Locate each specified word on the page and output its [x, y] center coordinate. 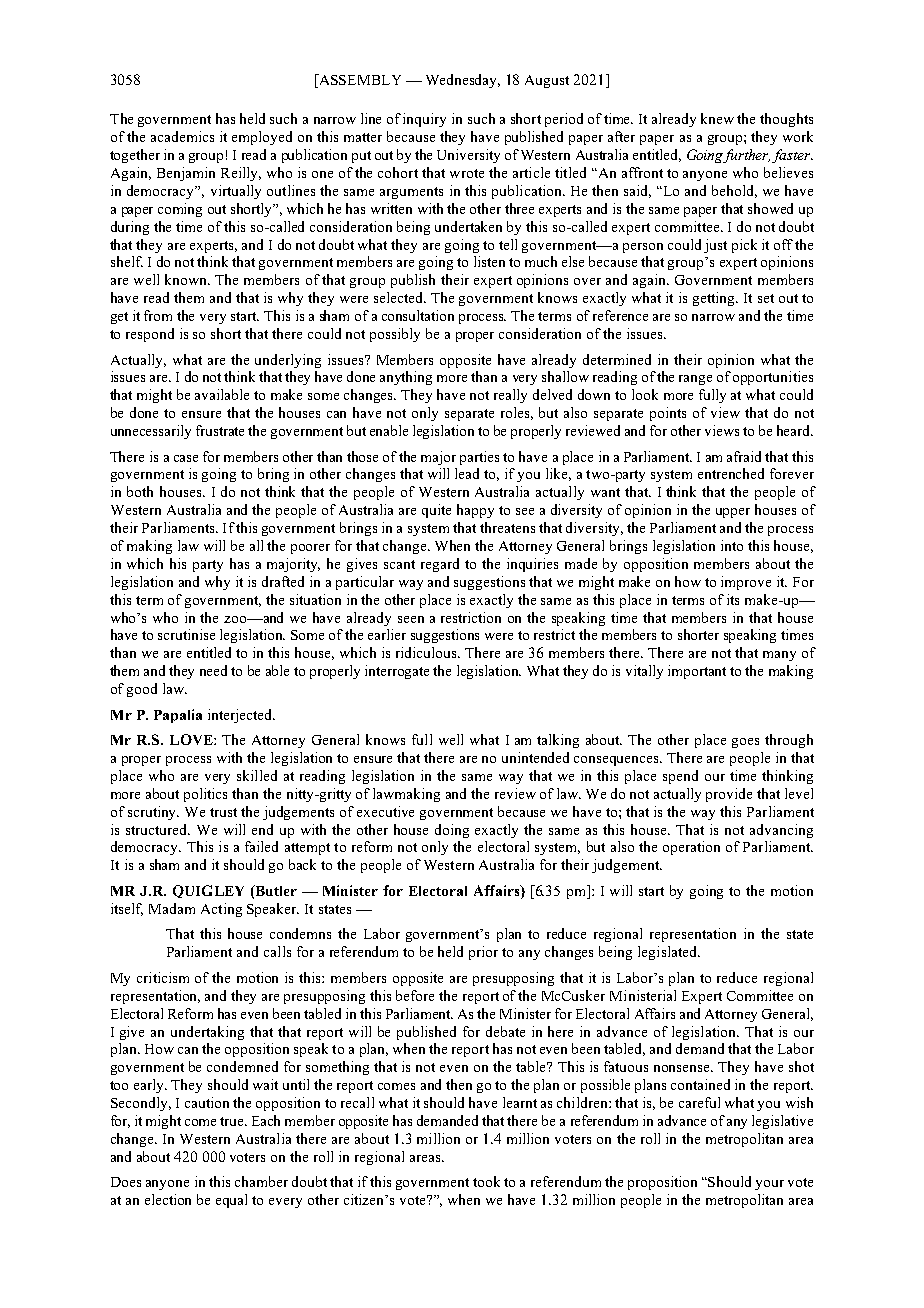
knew [717, 118]
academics [182, 136]
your [769, 1185]
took [486, 1181]
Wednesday [463, 81]
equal [231, 1201]
